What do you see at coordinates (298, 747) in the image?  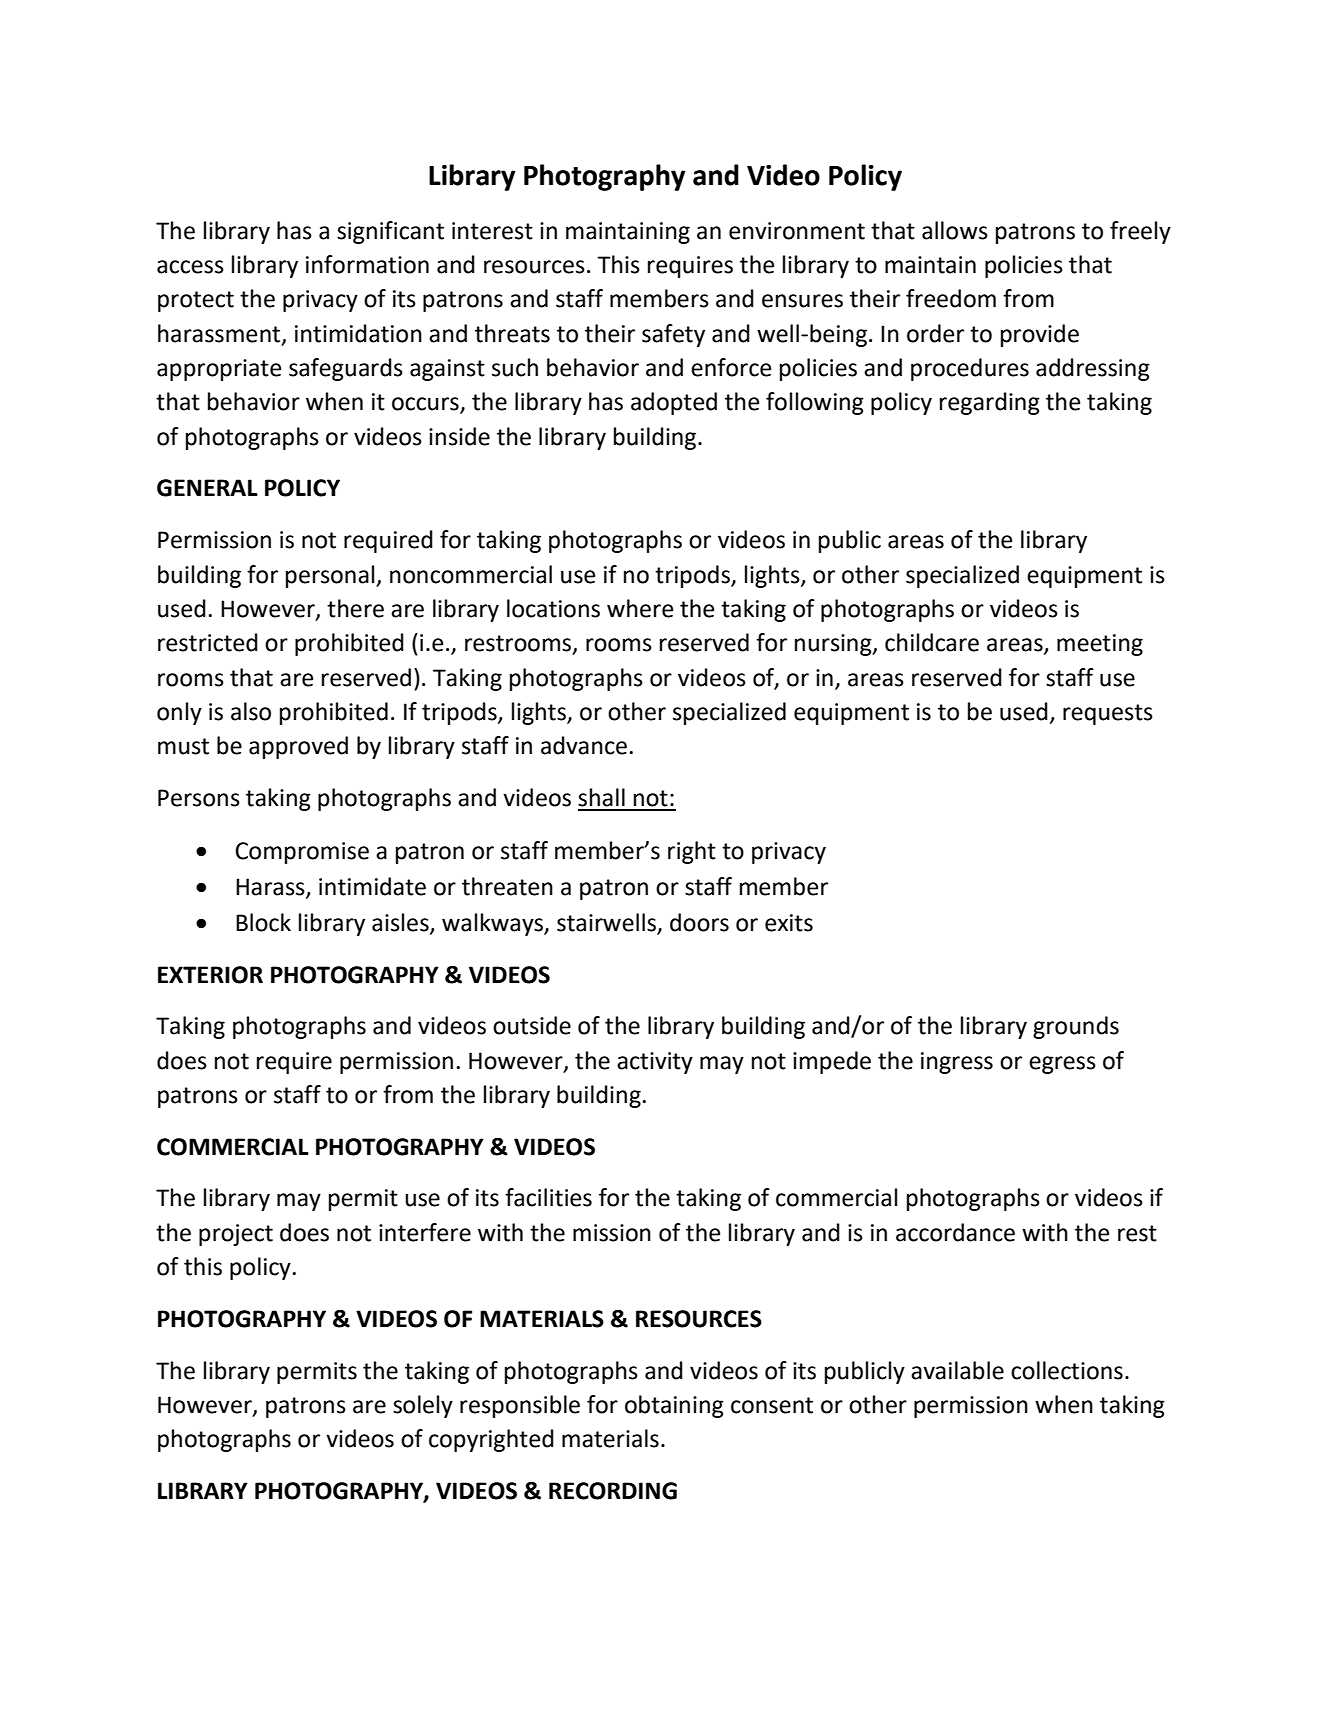 I see `approved` at bounding box center [298, 747].
